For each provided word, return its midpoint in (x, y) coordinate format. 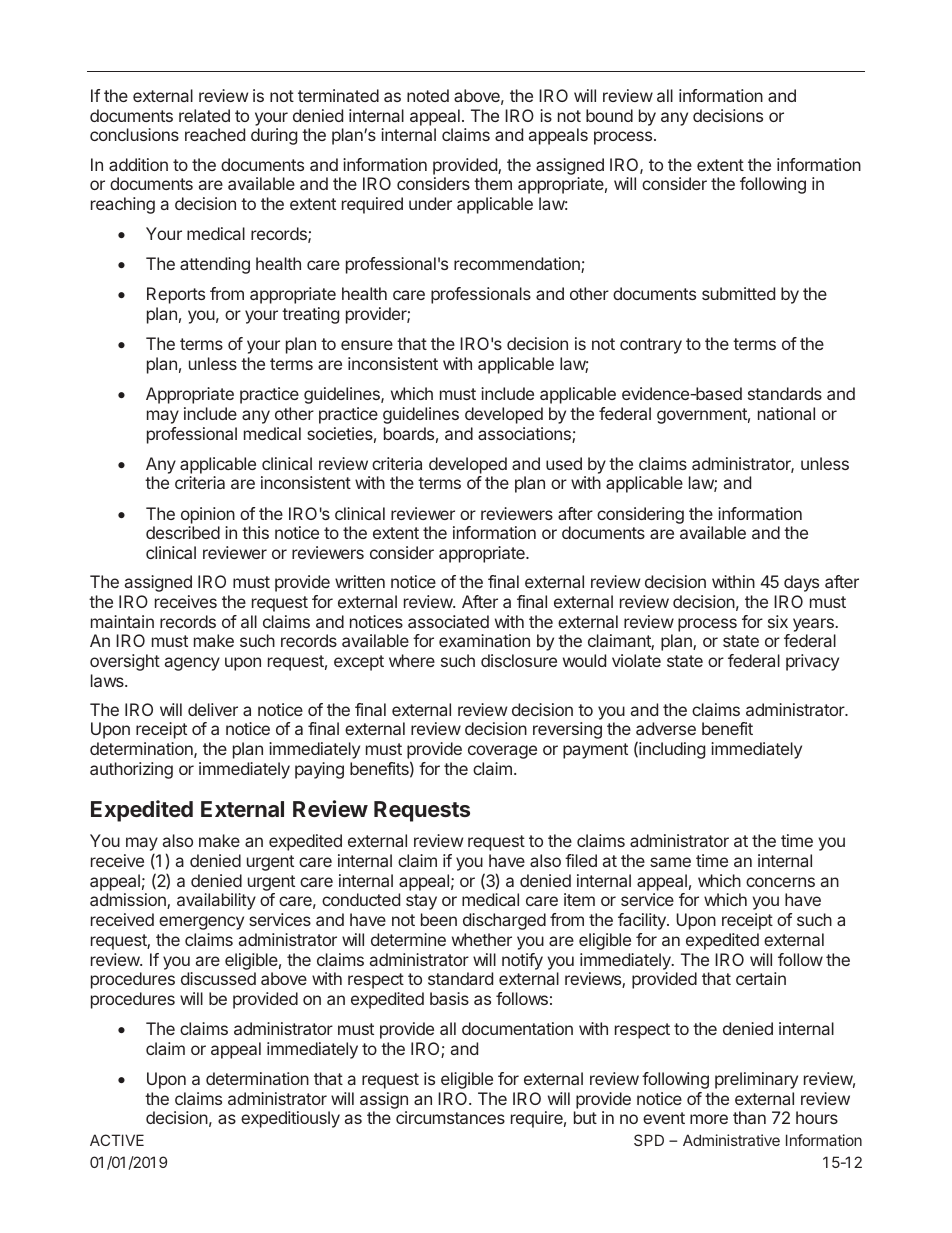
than (749, 1117)
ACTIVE (117, 1140)
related (204, 115)
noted (428, 95)
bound (609, 115)
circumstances (450, 1117)
